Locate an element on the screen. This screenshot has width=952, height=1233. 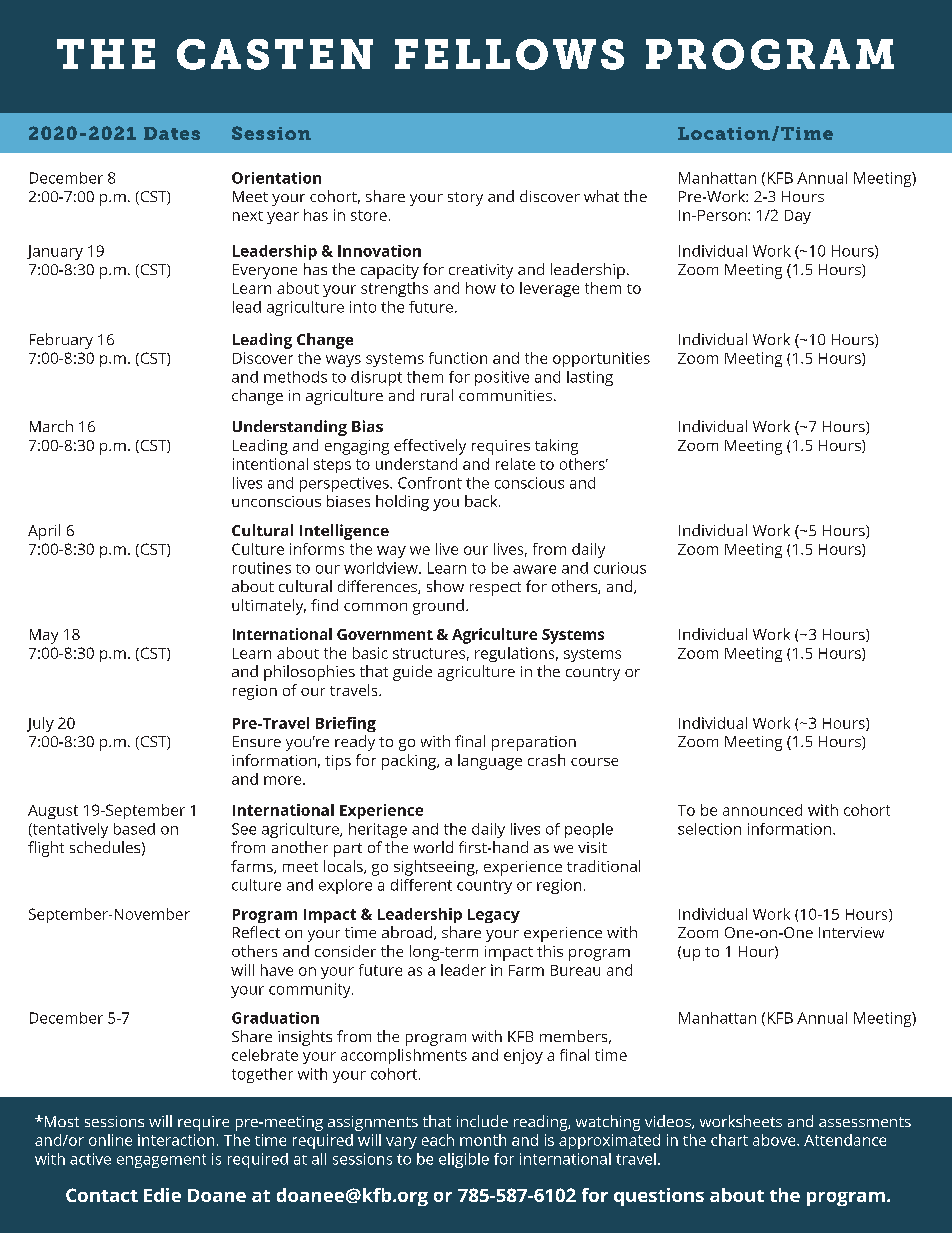
FELLOWS is located at coordinates (509, 54).
